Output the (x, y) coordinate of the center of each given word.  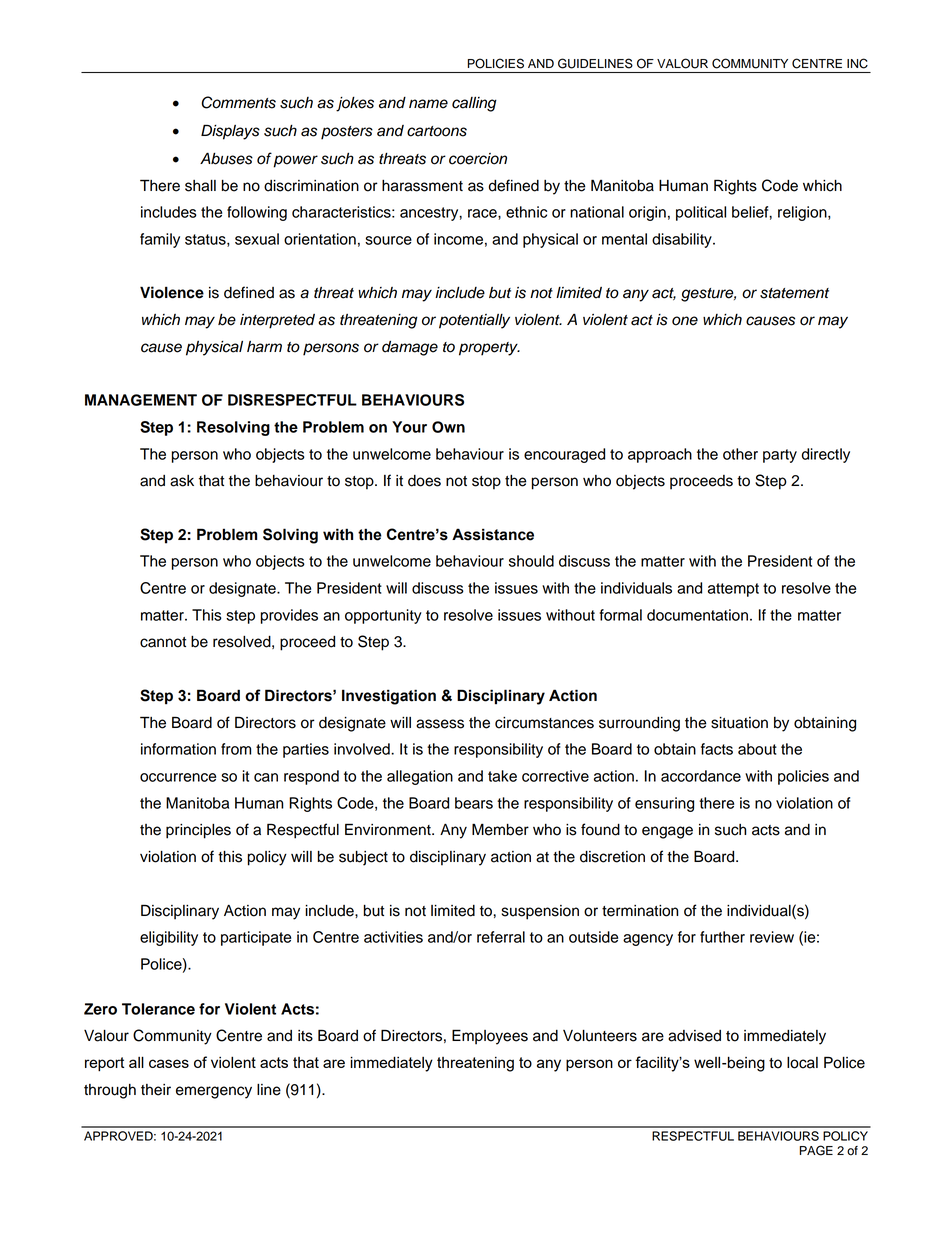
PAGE (816, 1150)
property (489, 349)
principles (198, 831)
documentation (697, 615)
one (685, 321)
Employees (490, 1037)
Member (500, 829)
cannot (163, 642)
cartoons (437, 131)
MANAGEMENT (141, 400)
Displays (230, 132)
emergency (214, 1092)
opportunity (383, 616)
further (722, 937)
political (701, 213)
